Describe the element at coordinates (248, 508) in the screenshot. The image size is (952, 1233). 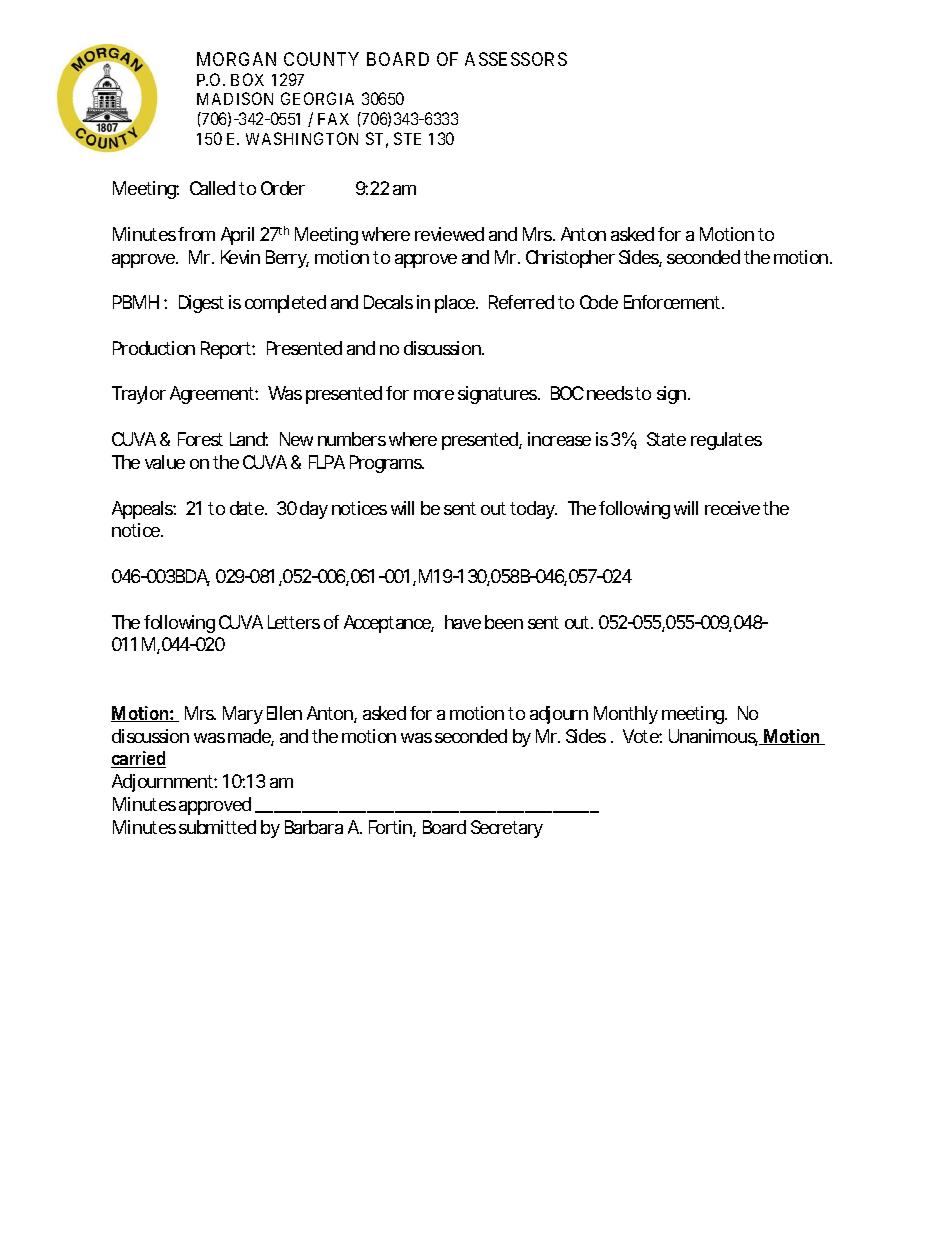
I see `date` at that location.
